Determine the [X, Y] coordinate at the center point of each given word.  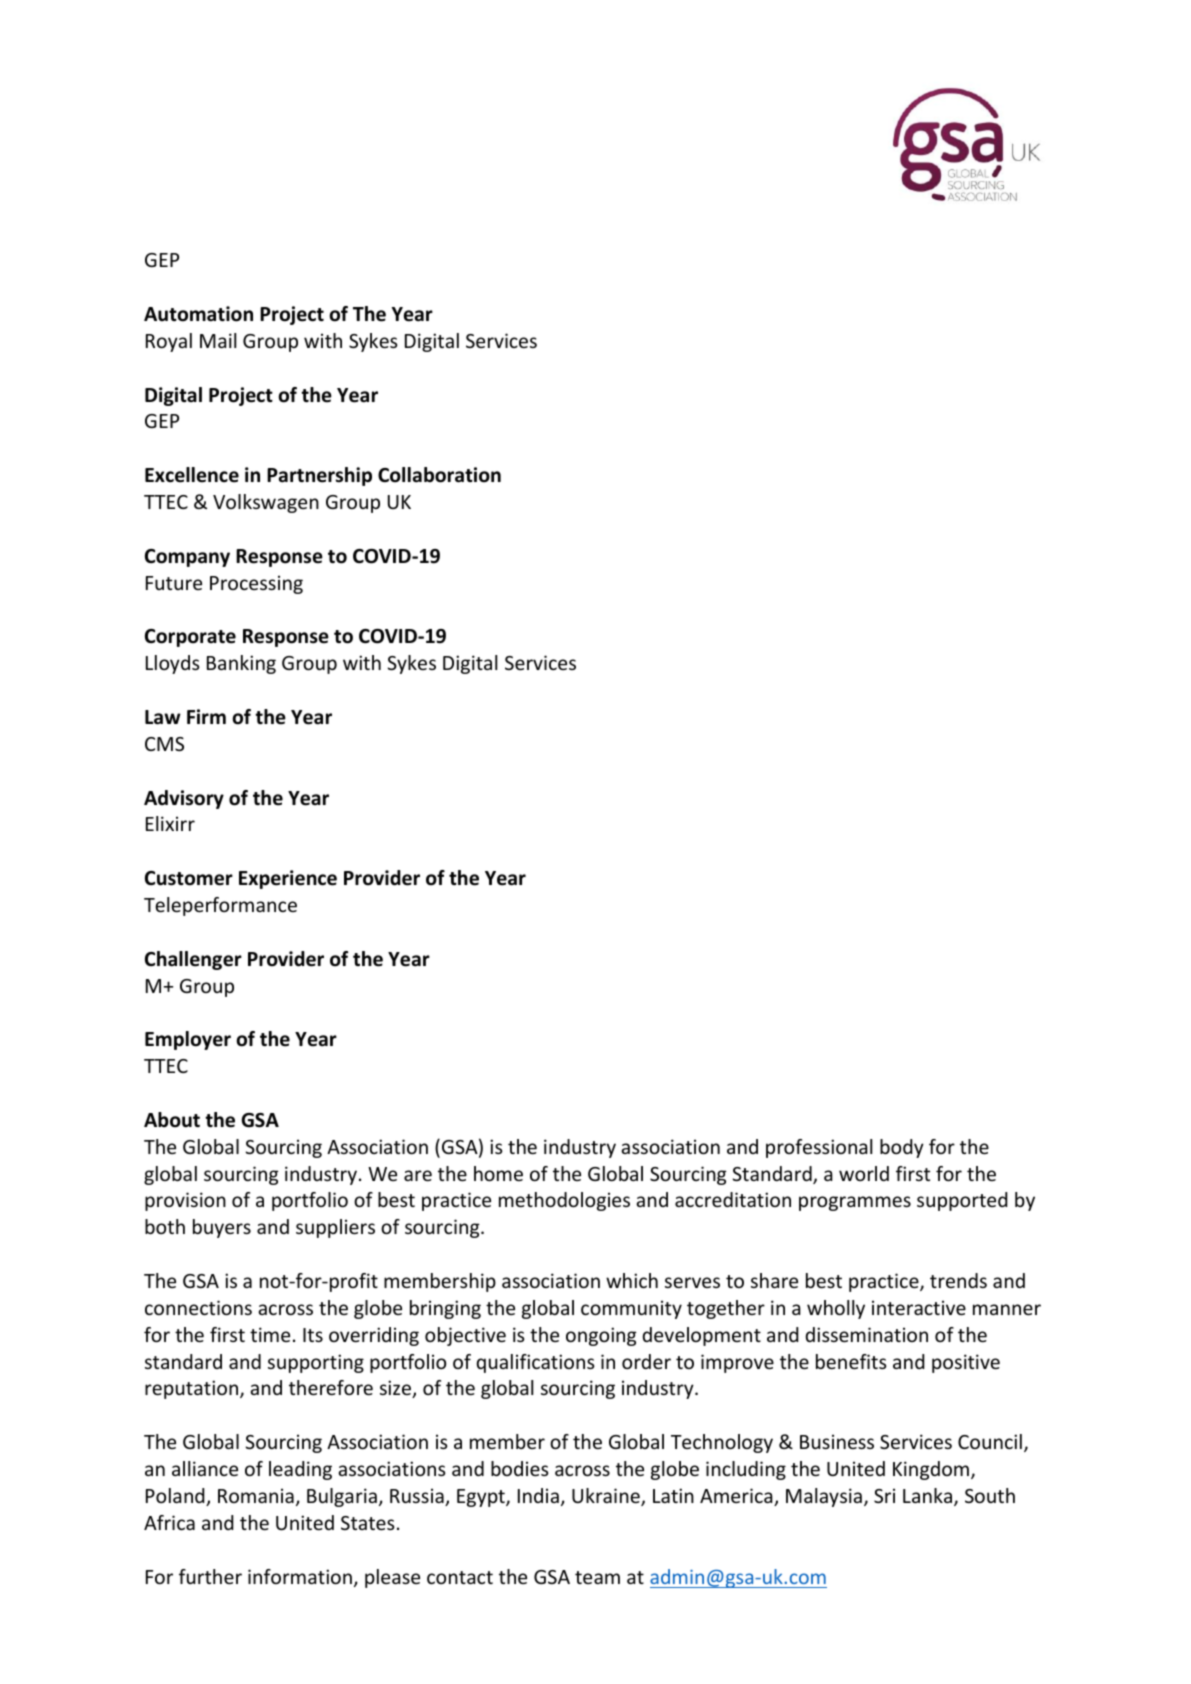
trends [958, 1280]
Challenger [193, 960]
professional [819, 1148]
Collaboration [439, 475]
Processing [256, 584]
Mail [218, 340]
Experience [288, 879]
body [902, 1148]
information [300, 1576]
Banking [241, 664]
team [597, 1577]
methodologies [564, 1201]
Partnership [319, 476]
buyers [222, 1228]
